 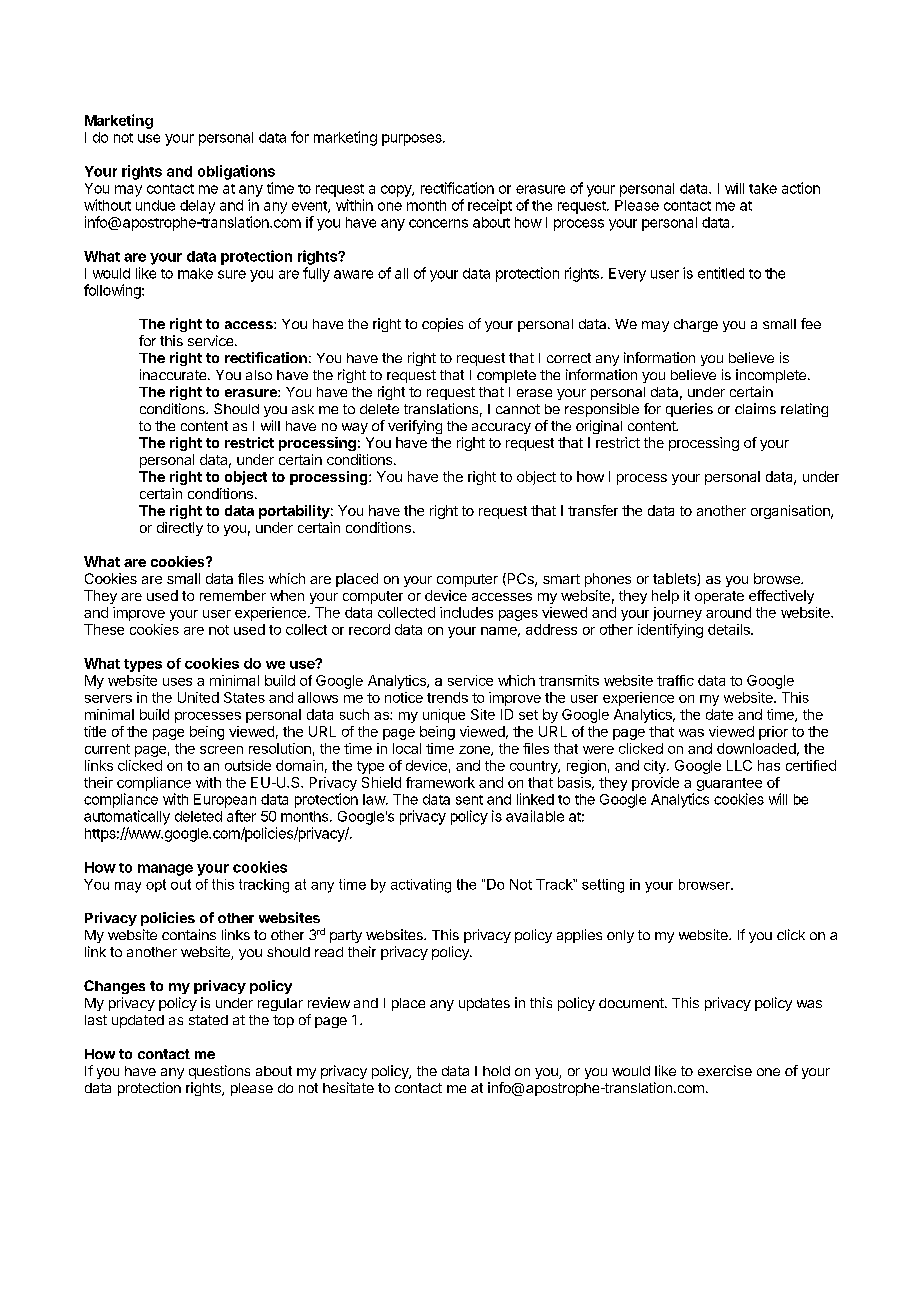 What do you see at coordinates (689, 410) in the screenshot?
I see `queries` at bounding box center [689, 410].
